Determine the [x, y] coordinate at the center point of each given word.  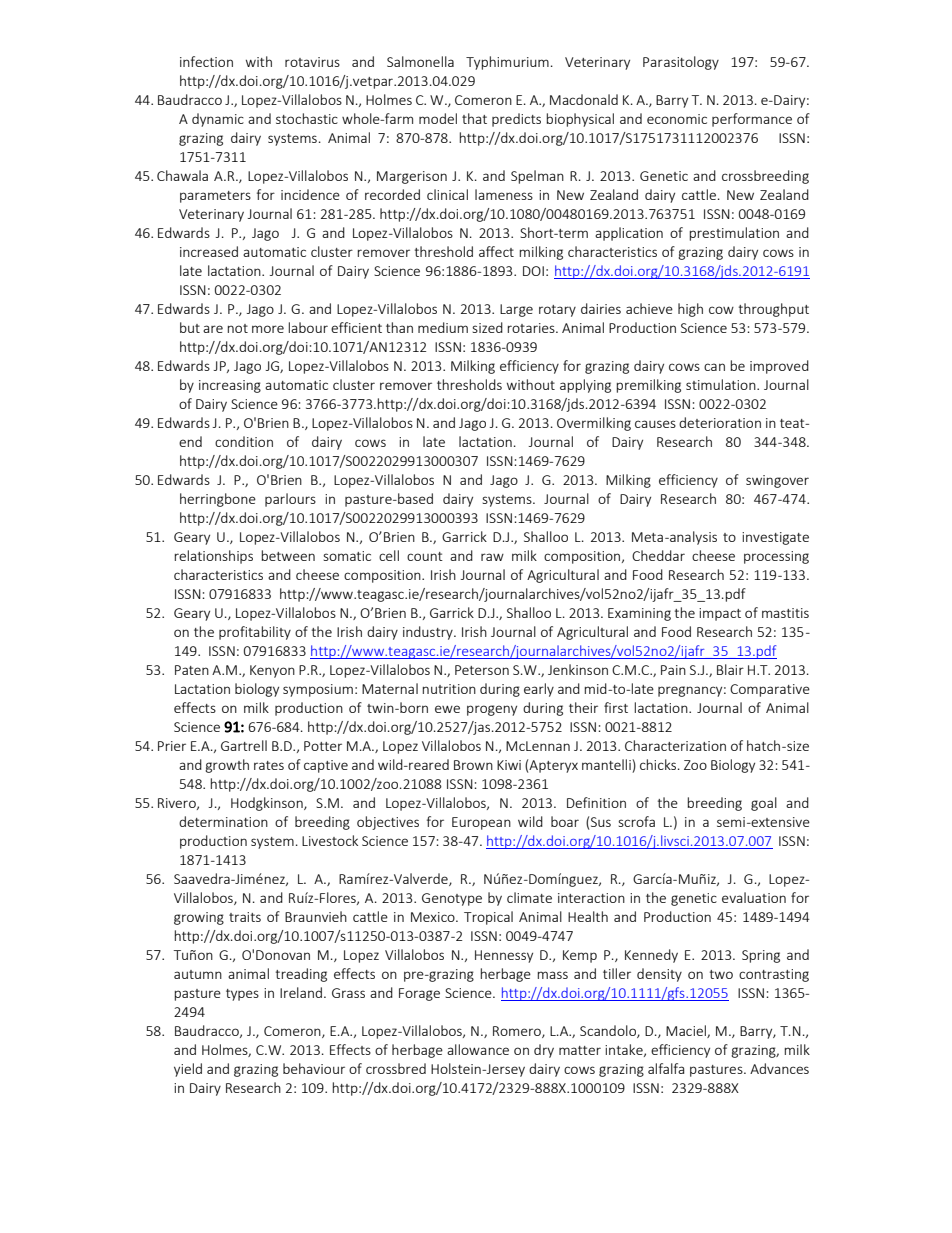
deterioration [720, 422]
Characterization [675, 745]
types [242, 995]
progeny [492, 710]
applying [585, 386]
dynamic [218, 120]
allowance [478, 1049]
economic [677, 119]
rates [269, 765]
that [474, 118]
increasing [230, 386]
